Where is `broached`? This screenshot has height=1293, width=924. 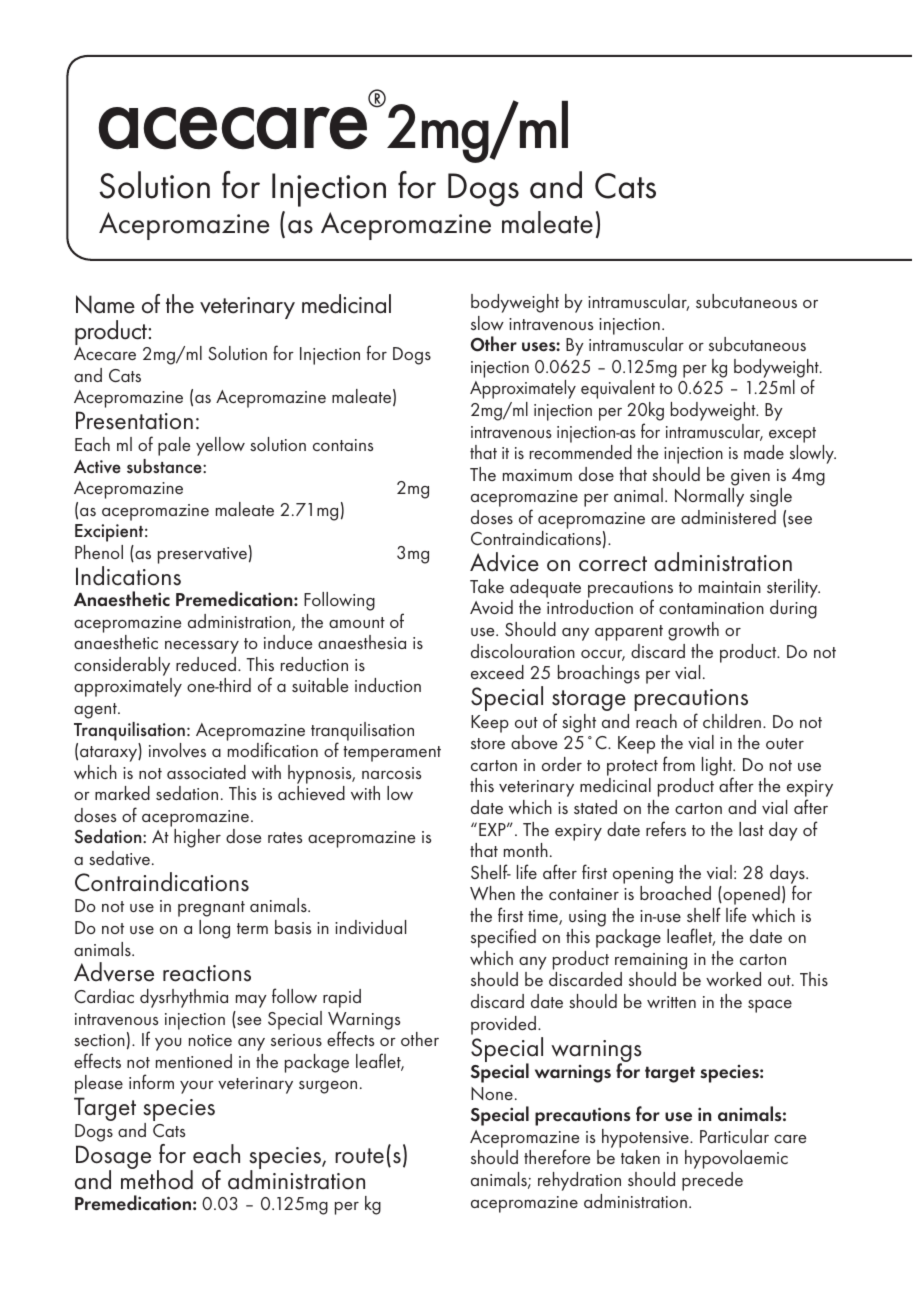 broached is located at coordinates (675, 893).
